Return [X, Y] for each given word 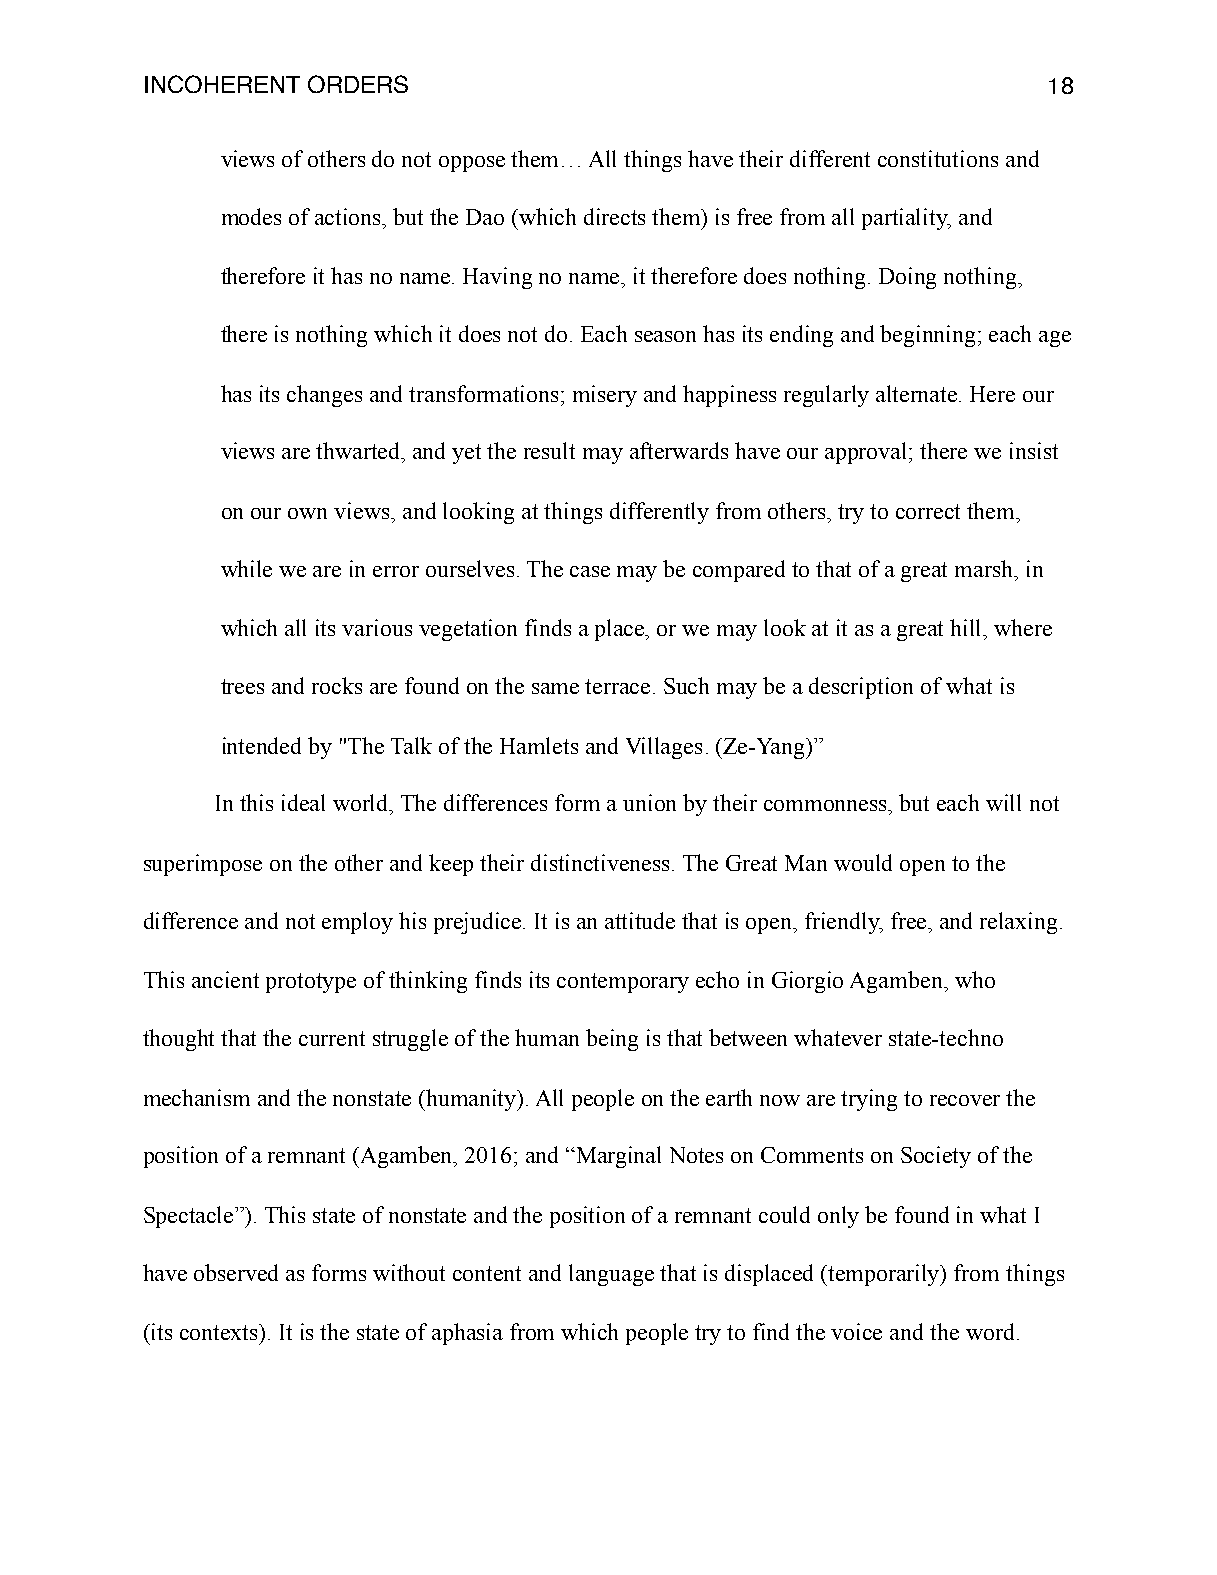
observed [236, 1272]
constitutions [938, 158]
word [990, 1331]
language [611, 1275]
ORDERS [358, 84]
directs [614, 216]
